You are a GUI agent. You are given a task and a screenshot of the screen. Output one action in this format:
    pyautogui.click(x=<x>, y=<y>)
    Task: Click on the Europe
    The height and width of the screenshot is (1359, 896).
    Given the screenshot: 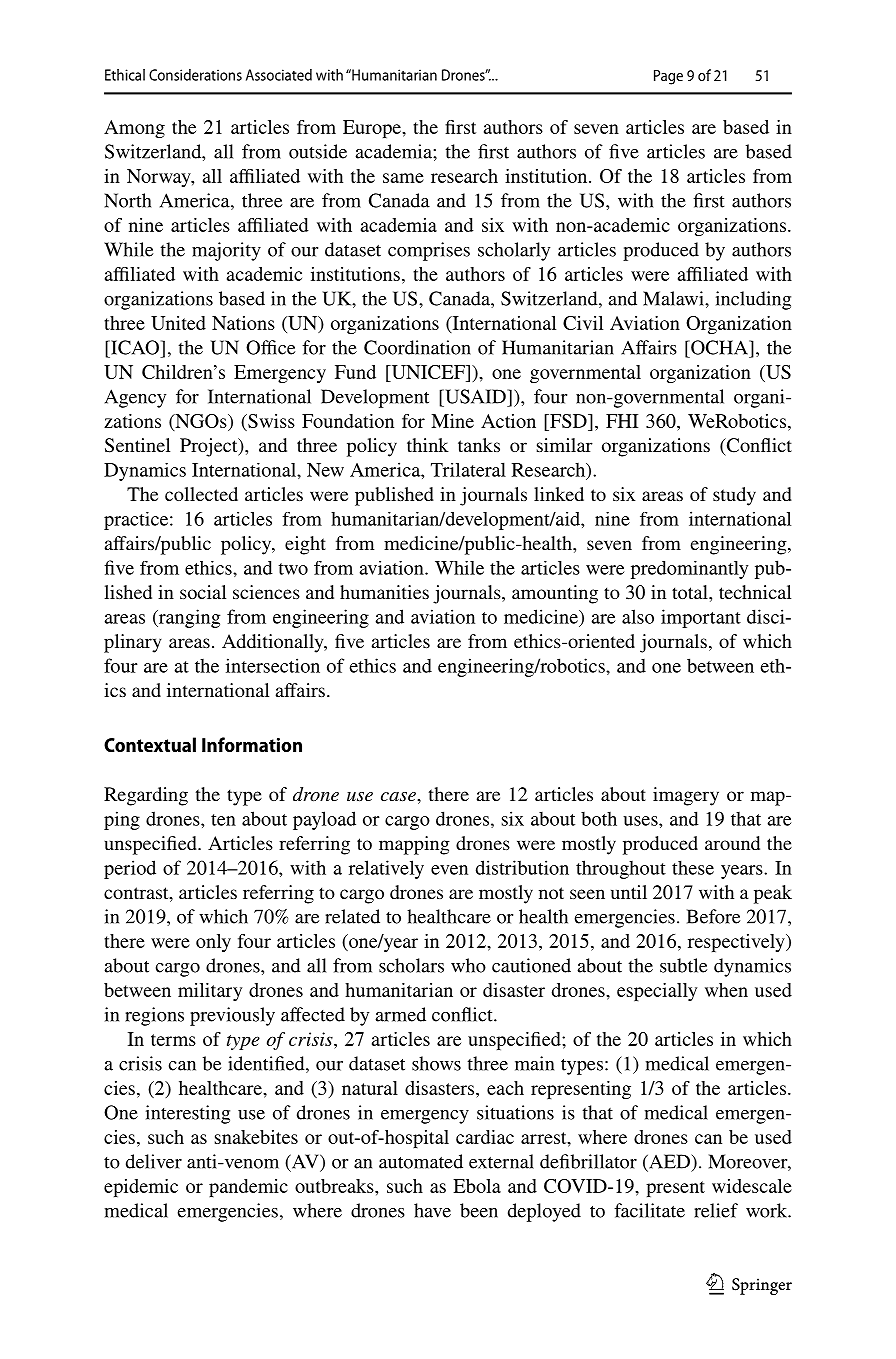 What is the action you would take?
    pyautogui.click(x=373, y=129)
